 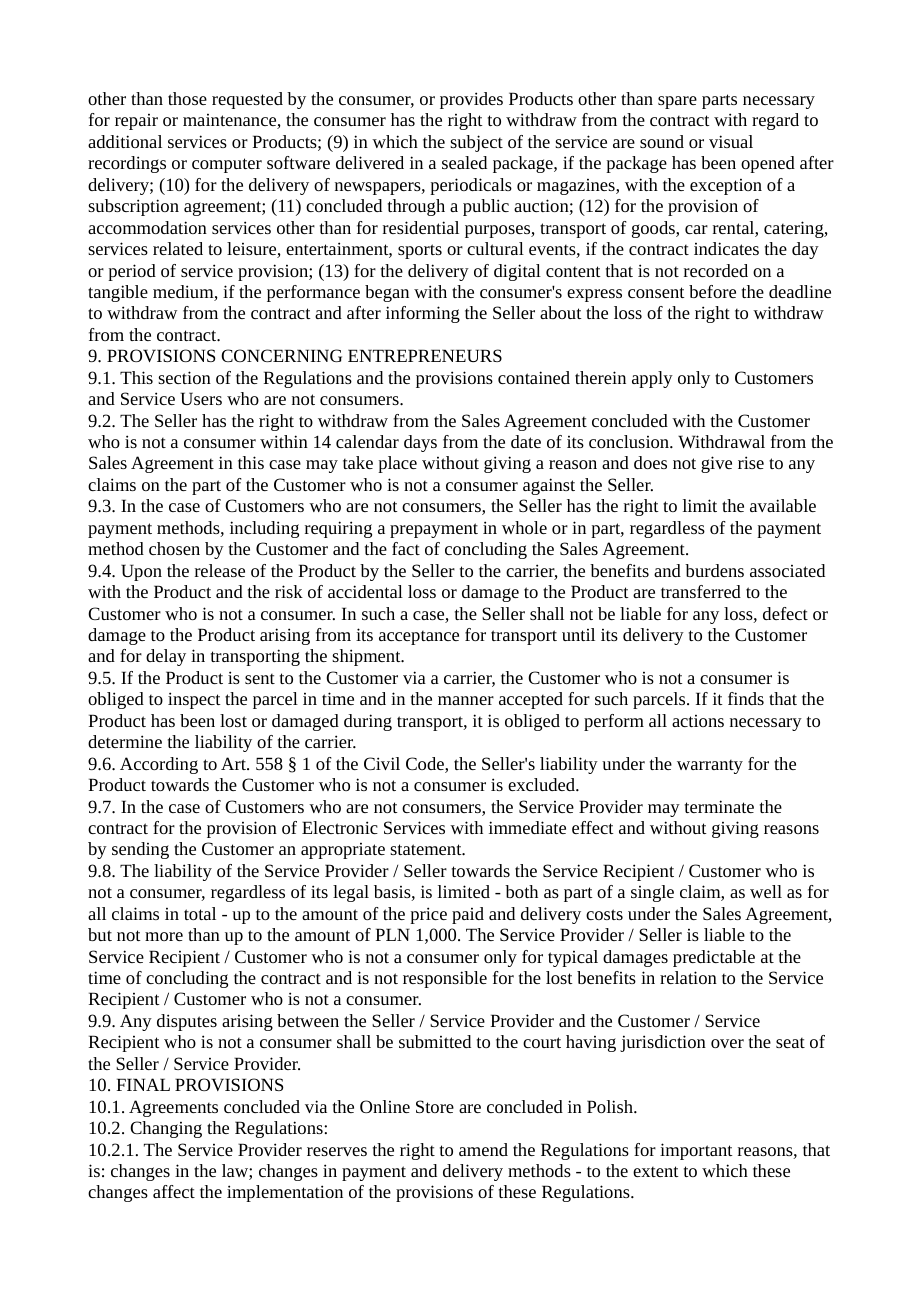 What do you see at coordinates (166, 657) in the image?
I see `delay` at bounding box center [166, 657].
